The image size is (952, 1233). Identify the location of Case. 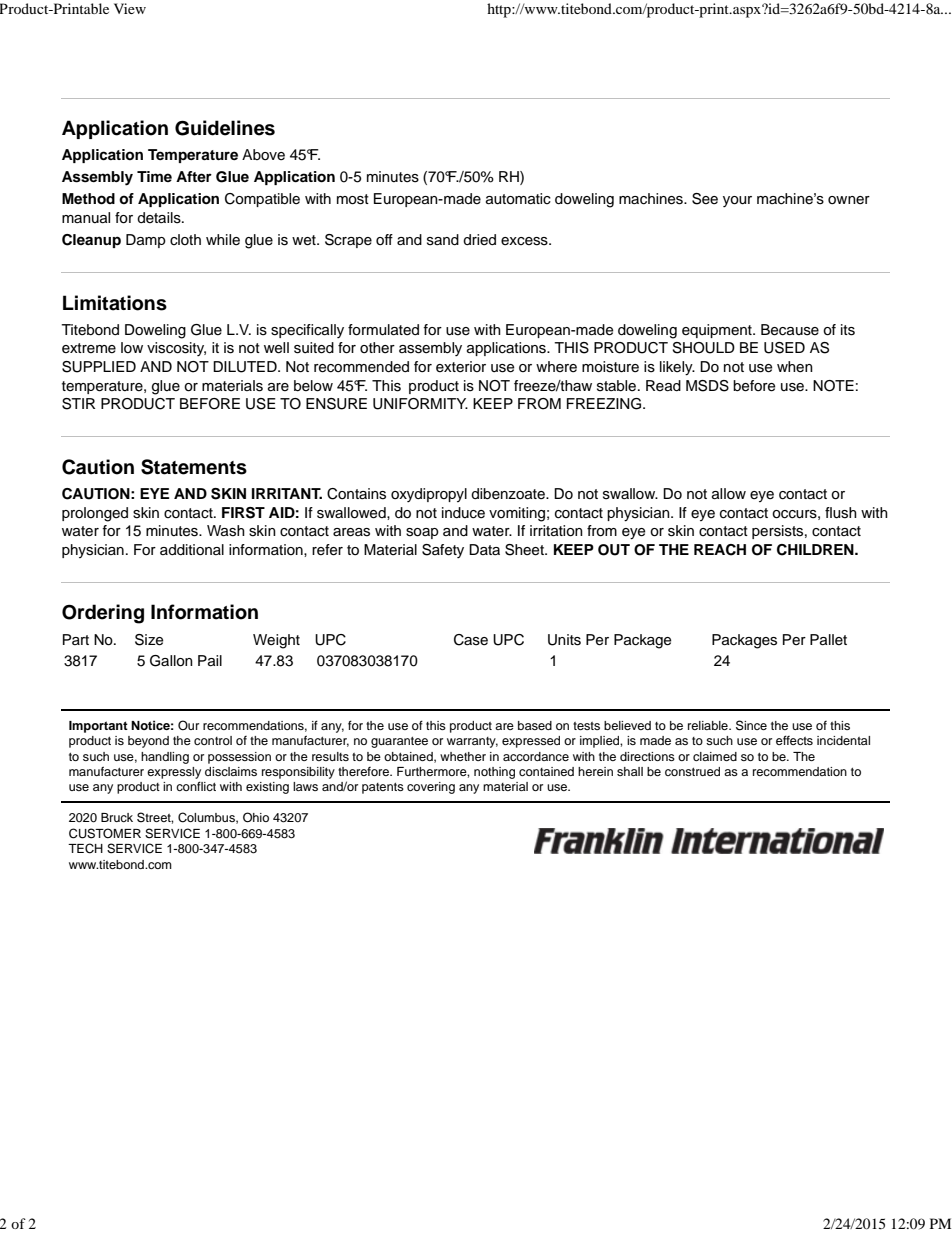
(471, 640).
